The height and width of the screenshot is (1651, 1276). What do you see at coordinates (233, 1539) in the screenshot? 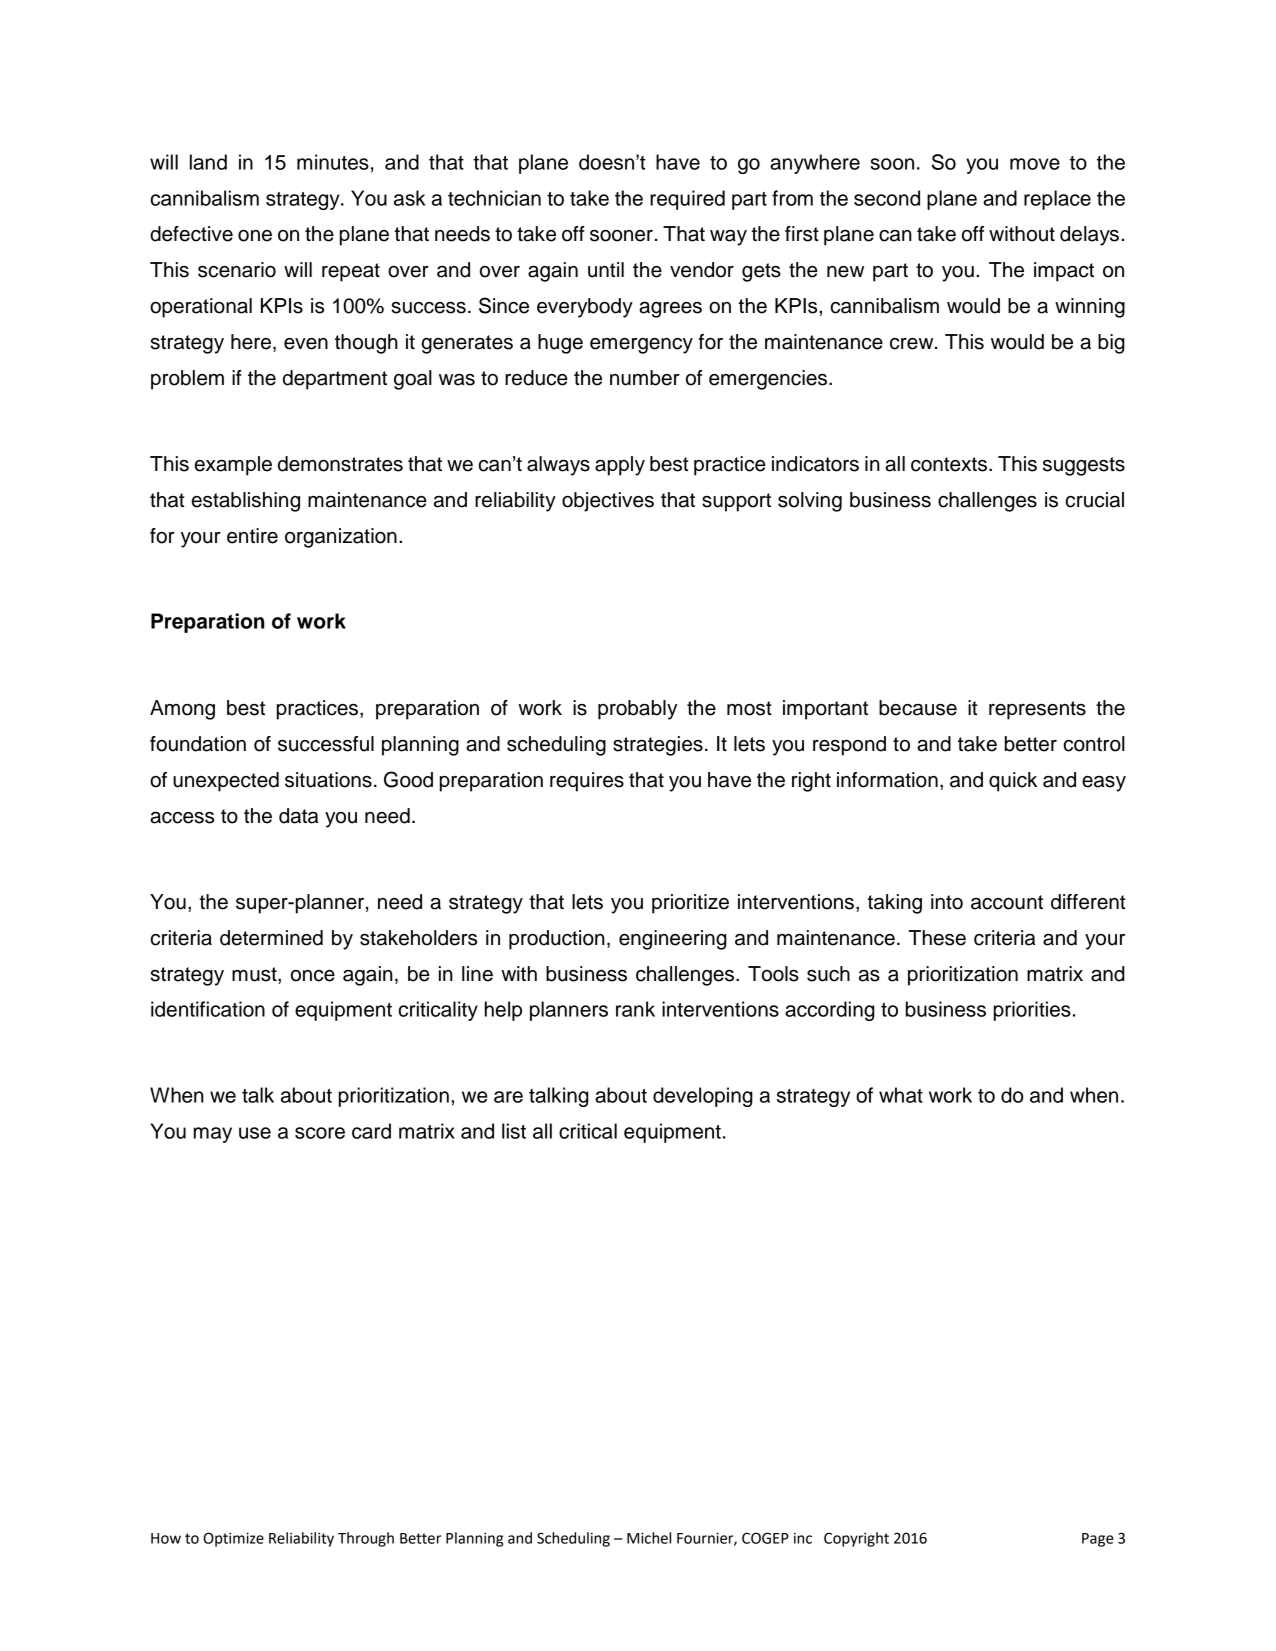
I see `Optimize` at bounding box center [233, 1539].
